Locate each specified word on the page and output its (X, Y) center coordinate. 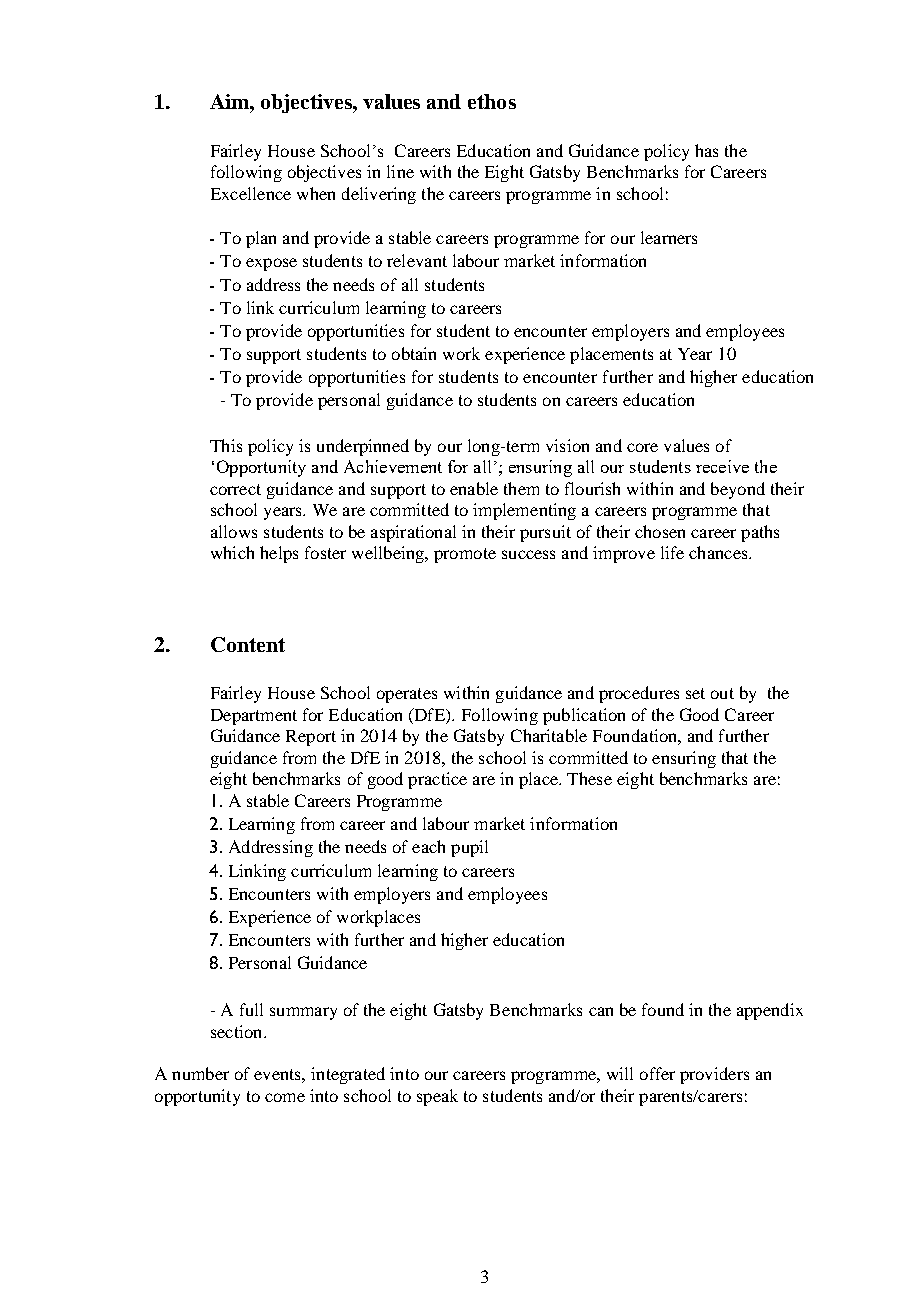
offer (657, 1073)
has (706, 150)
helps (279, 554)
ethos (492, 101)
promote (465, 555)
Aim (231, 101)
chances (719, 552)
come (285, 1097)
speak (437, 1097)
